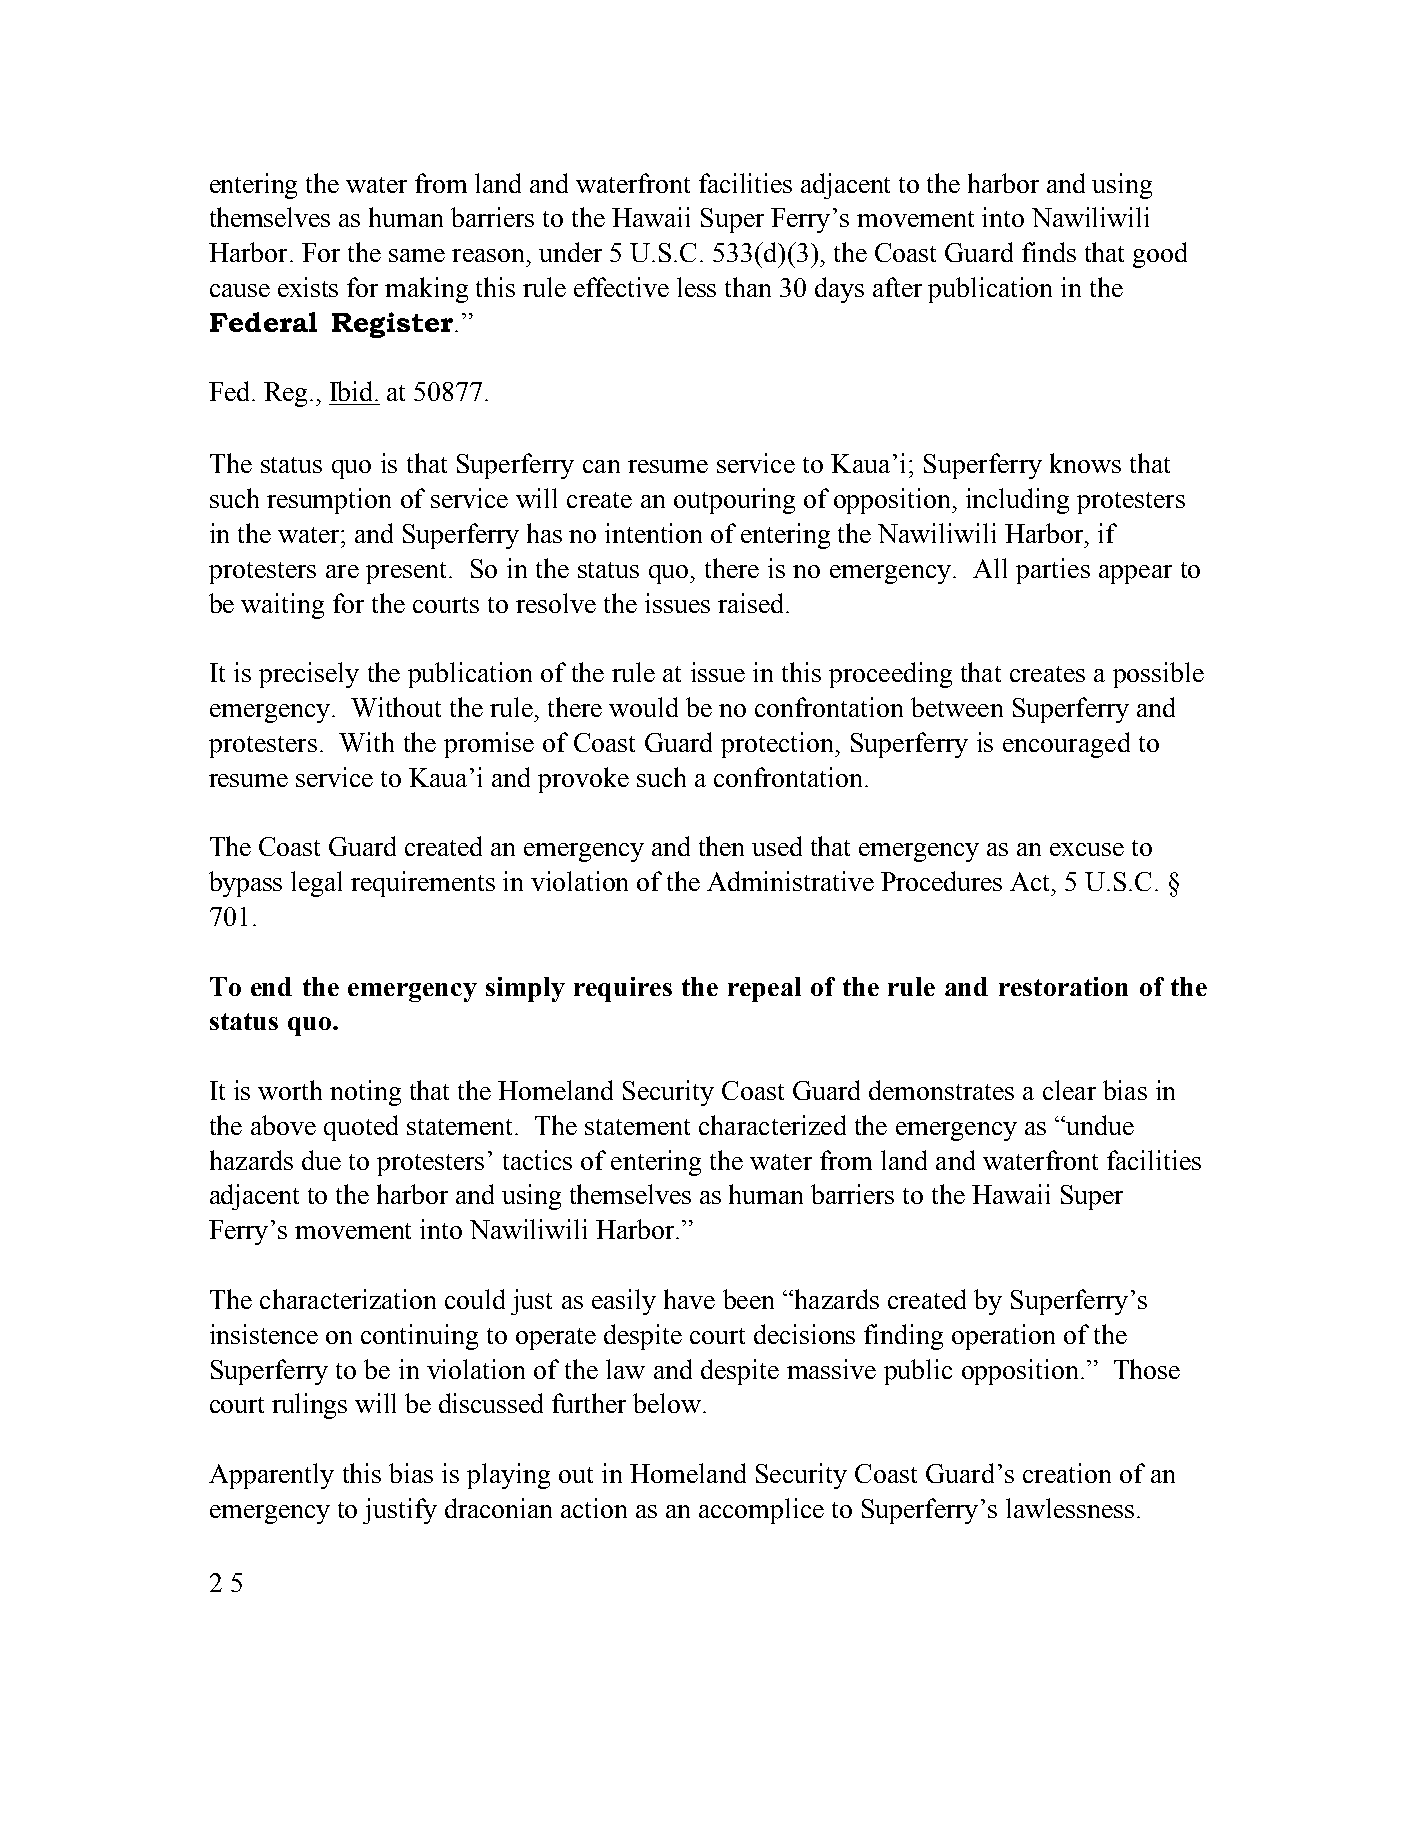 Image resolution: width=1420 pixels, height=1838 pixels. I want to click on then, so click(721, 846).
